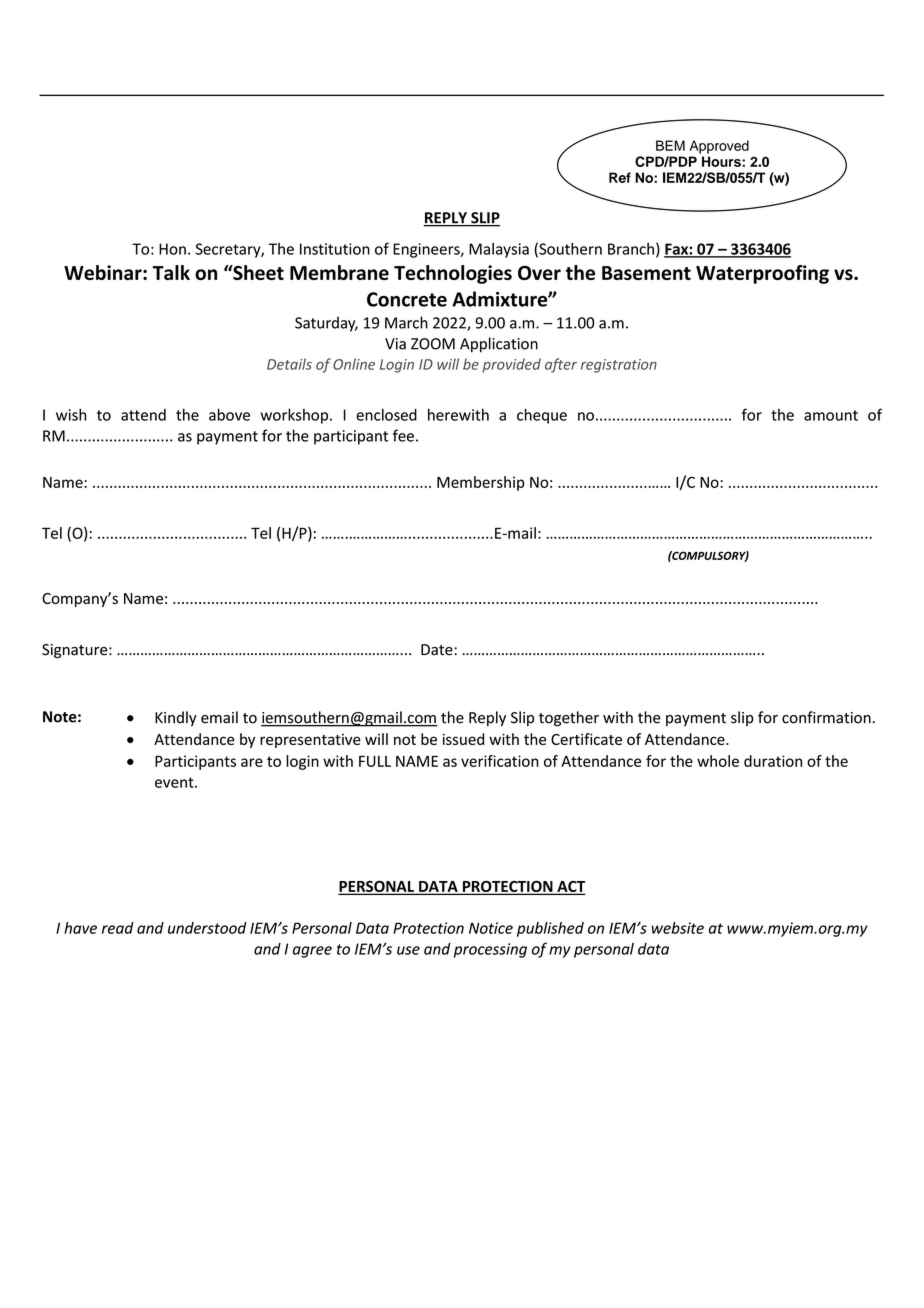 This document has width=924, height=1308. What do you see at coordinates (831, 415) in the document?
I see `amount` at bounding box center [831, 415].
